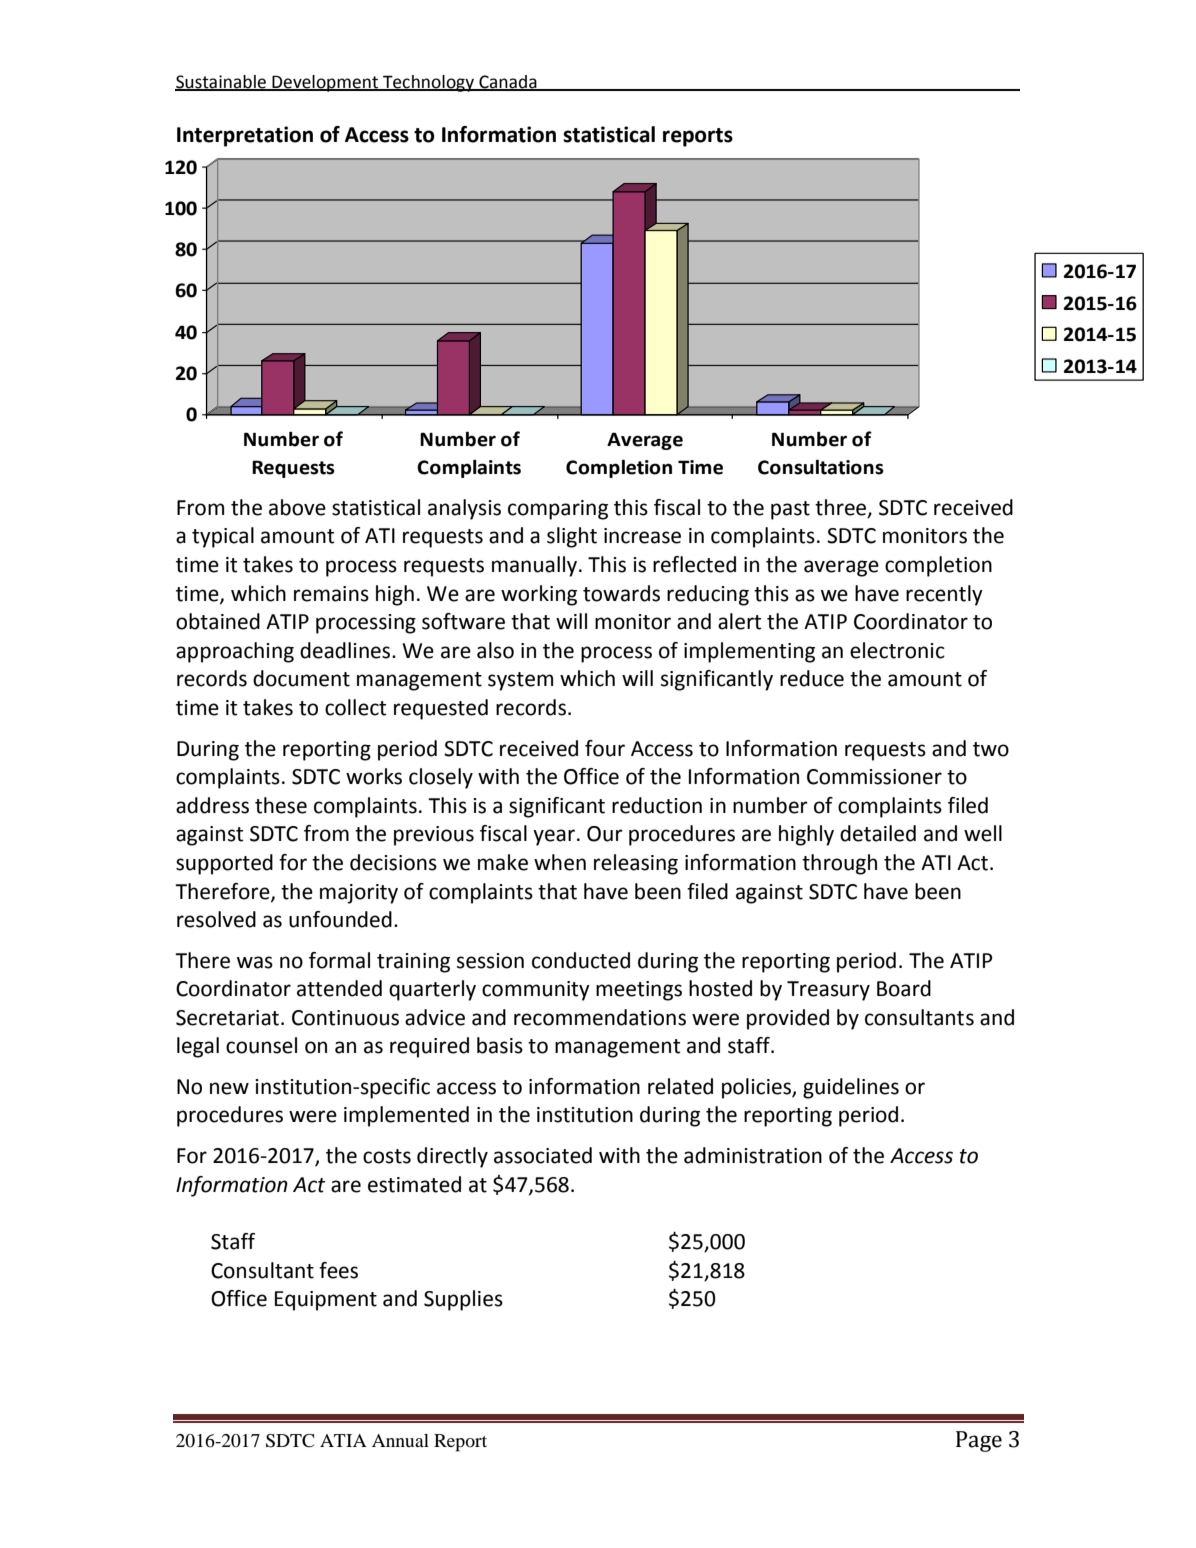 Image resolution: width=1196 pixels, height=1548 pixels. What do you see at coordinates (605, 748) in the image?
I see `four` at bounding box center [605, 748].
